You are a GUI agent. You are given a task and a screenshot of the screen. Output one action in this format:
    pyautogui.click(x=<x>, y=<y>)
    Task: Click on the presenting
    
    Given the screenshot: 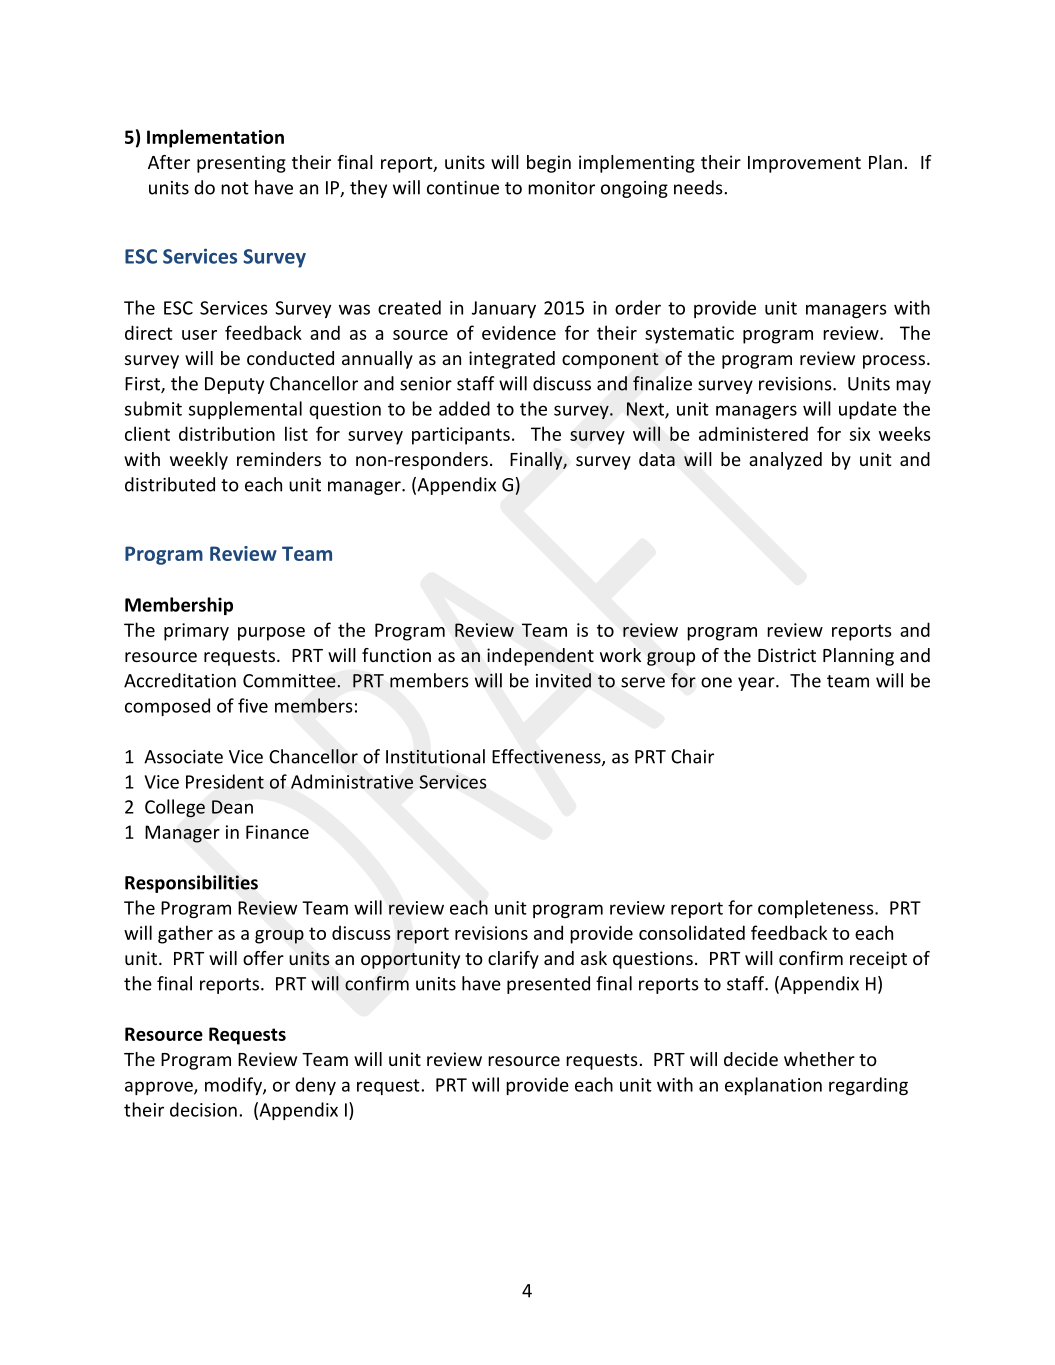 What is the action you would take?
    pyautogui.click(x=241, y=164)
